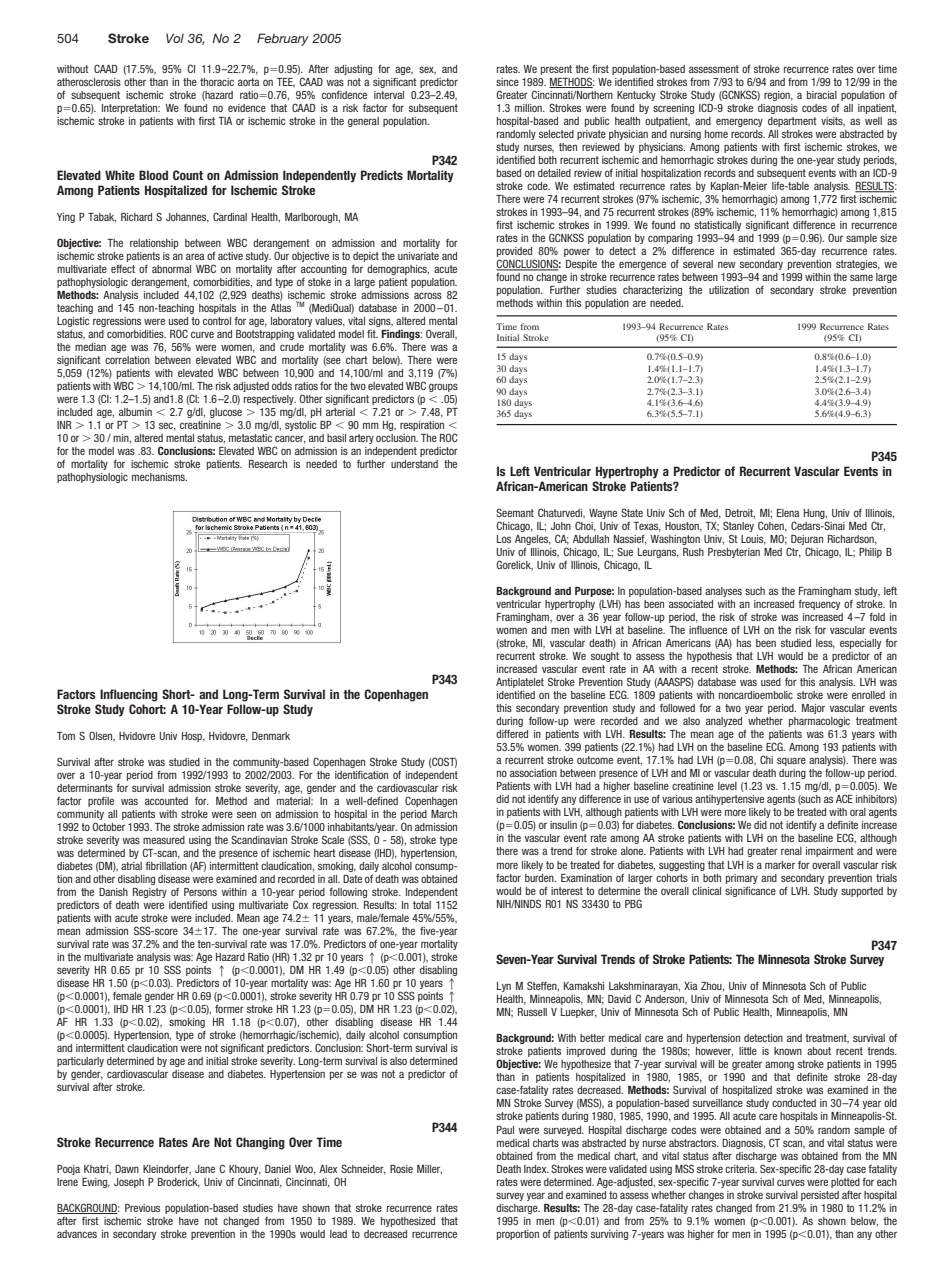 This screenshot has width=952, height=1275. What do you see at coordinates (507, 82) in the screenshot?
I see `since` at bounding box center [507, 82].
